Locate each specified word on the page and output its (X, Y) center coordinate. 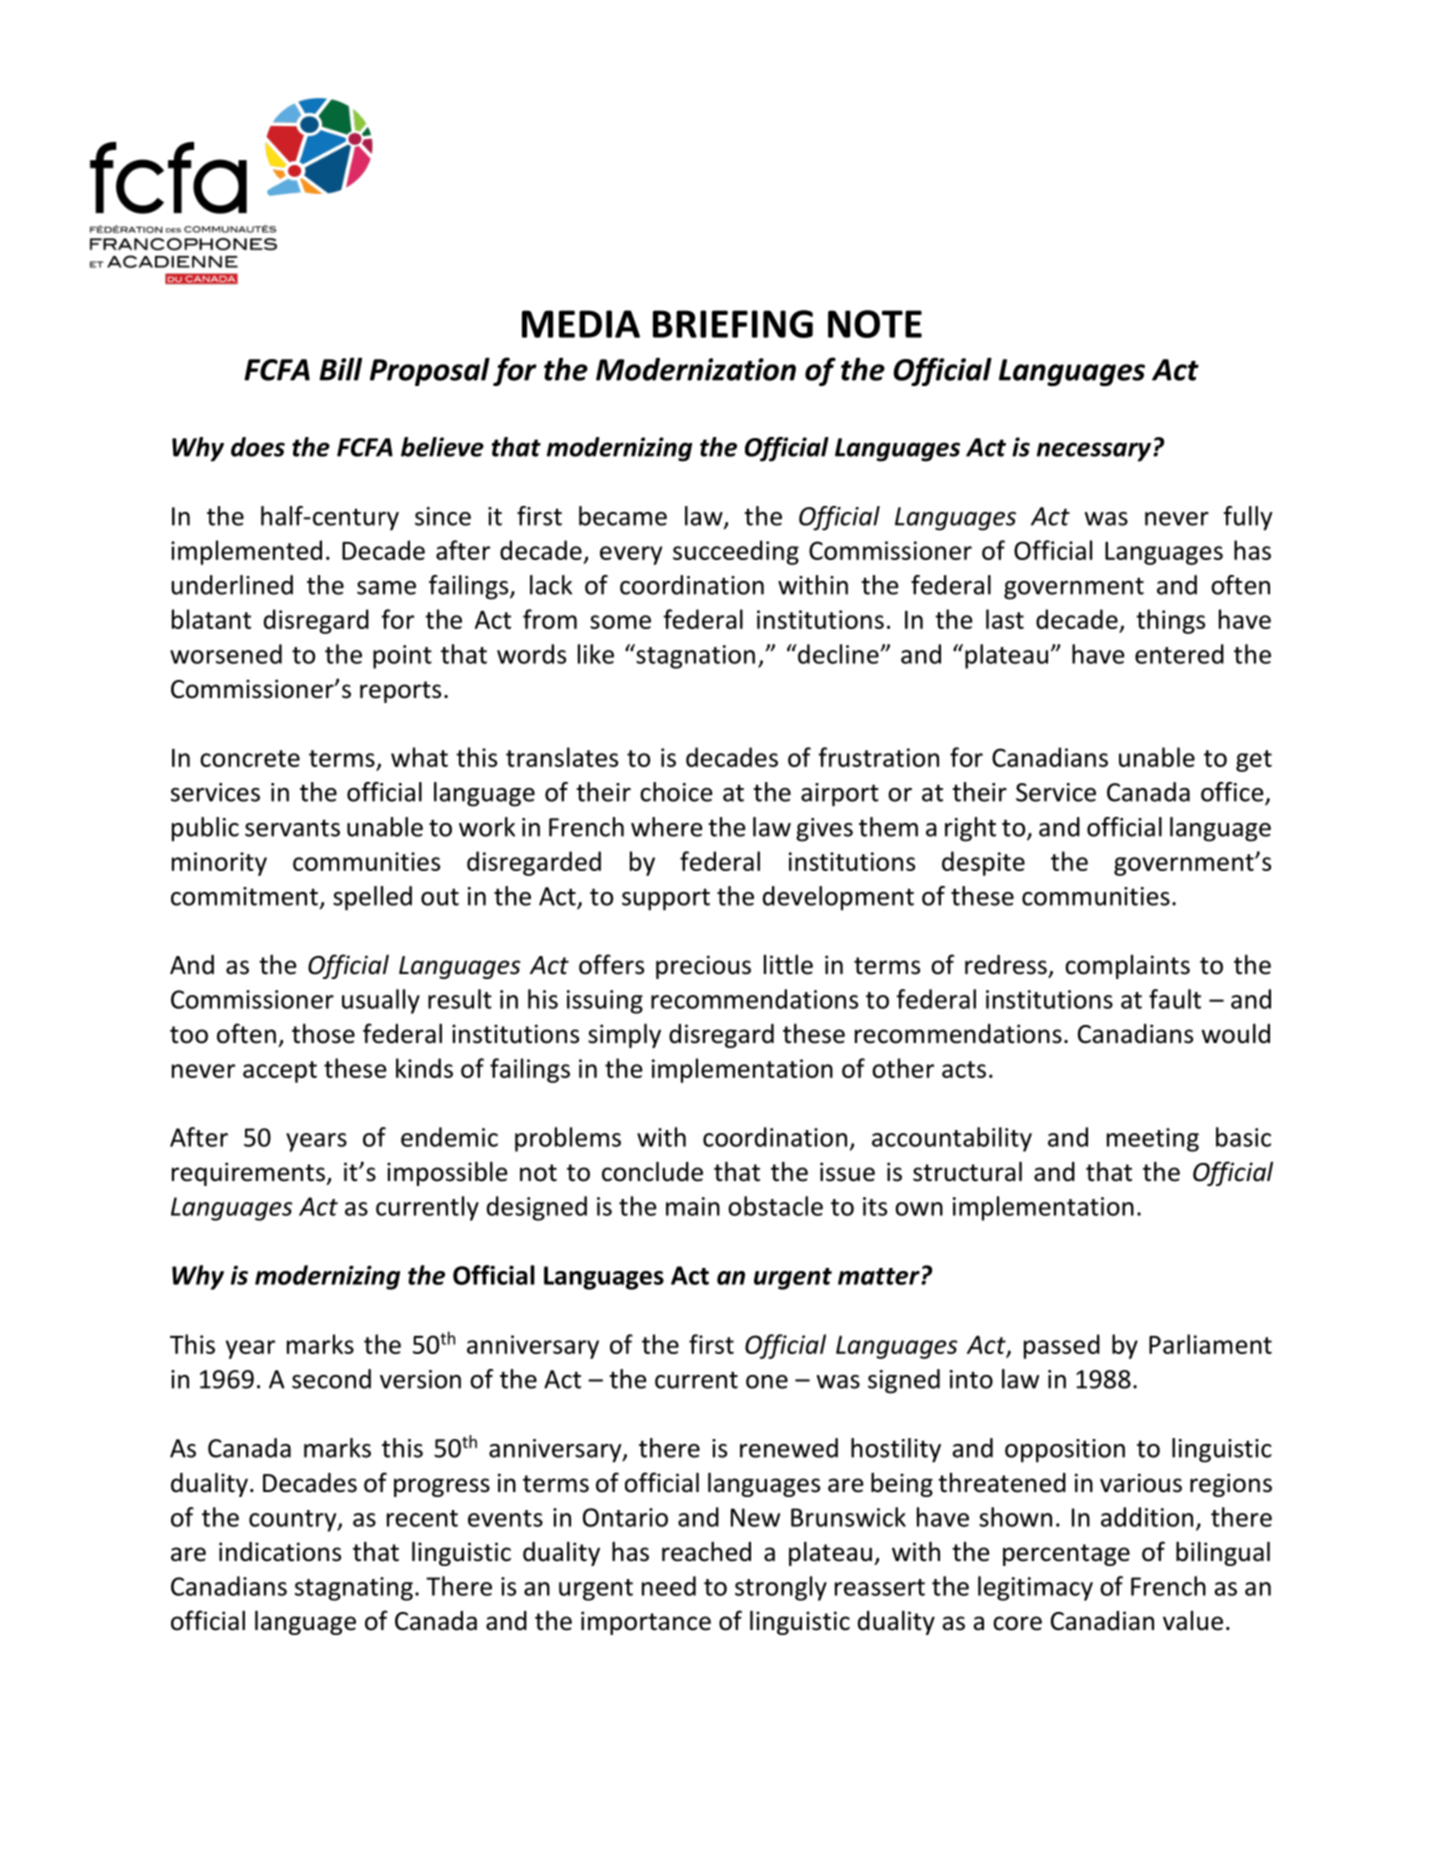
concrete (250, 758)
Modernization (696, 369)
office (1233, 793)
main (693, 1206)
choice (676, 792)
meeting (1153, 1140)
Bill (341, 369)
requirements (249, 1174)
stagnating (354, 1589)
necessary (1095, 452)
